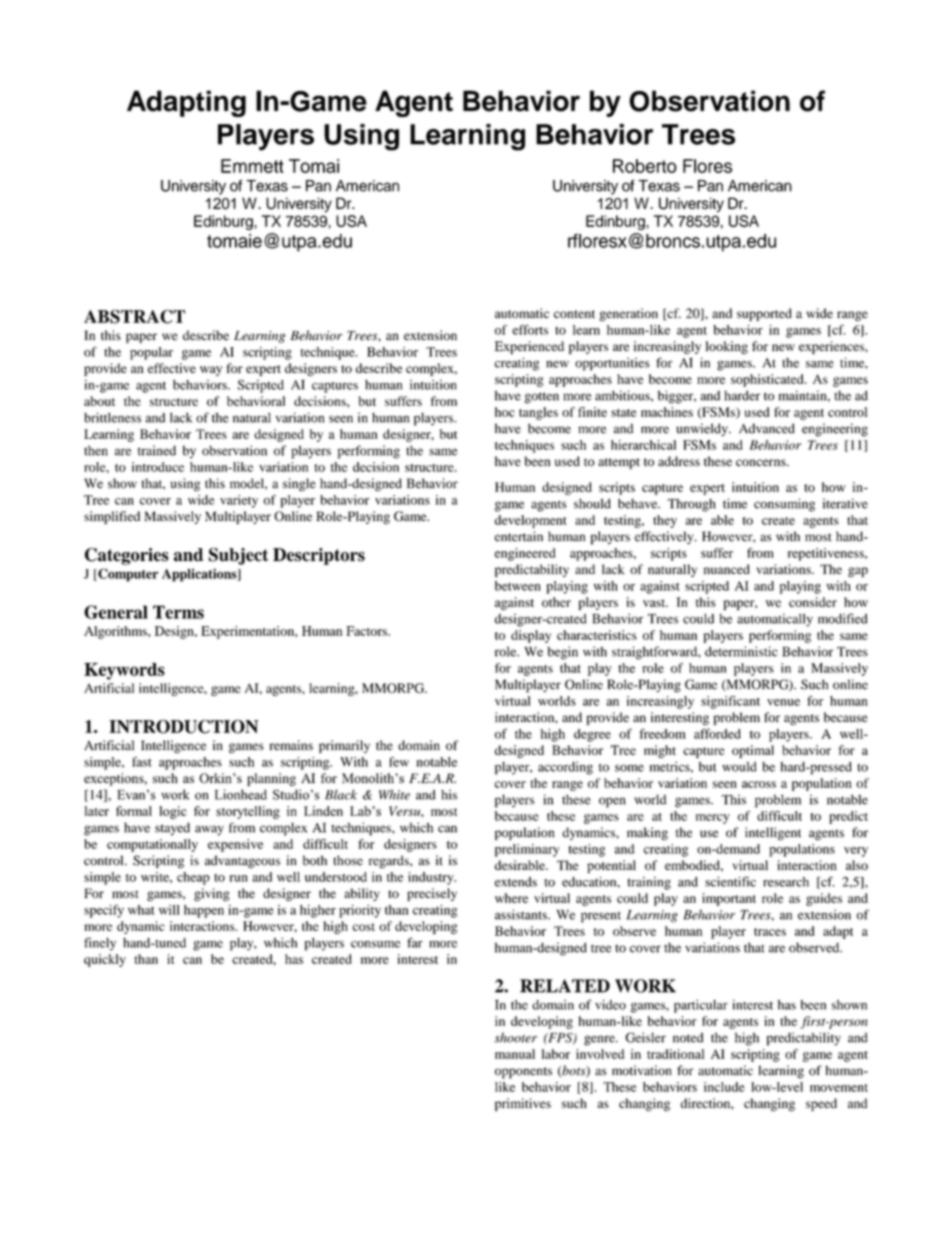 This screenshot has width=952, height=1233. I want to click on Advanced, so click(767, 428).
